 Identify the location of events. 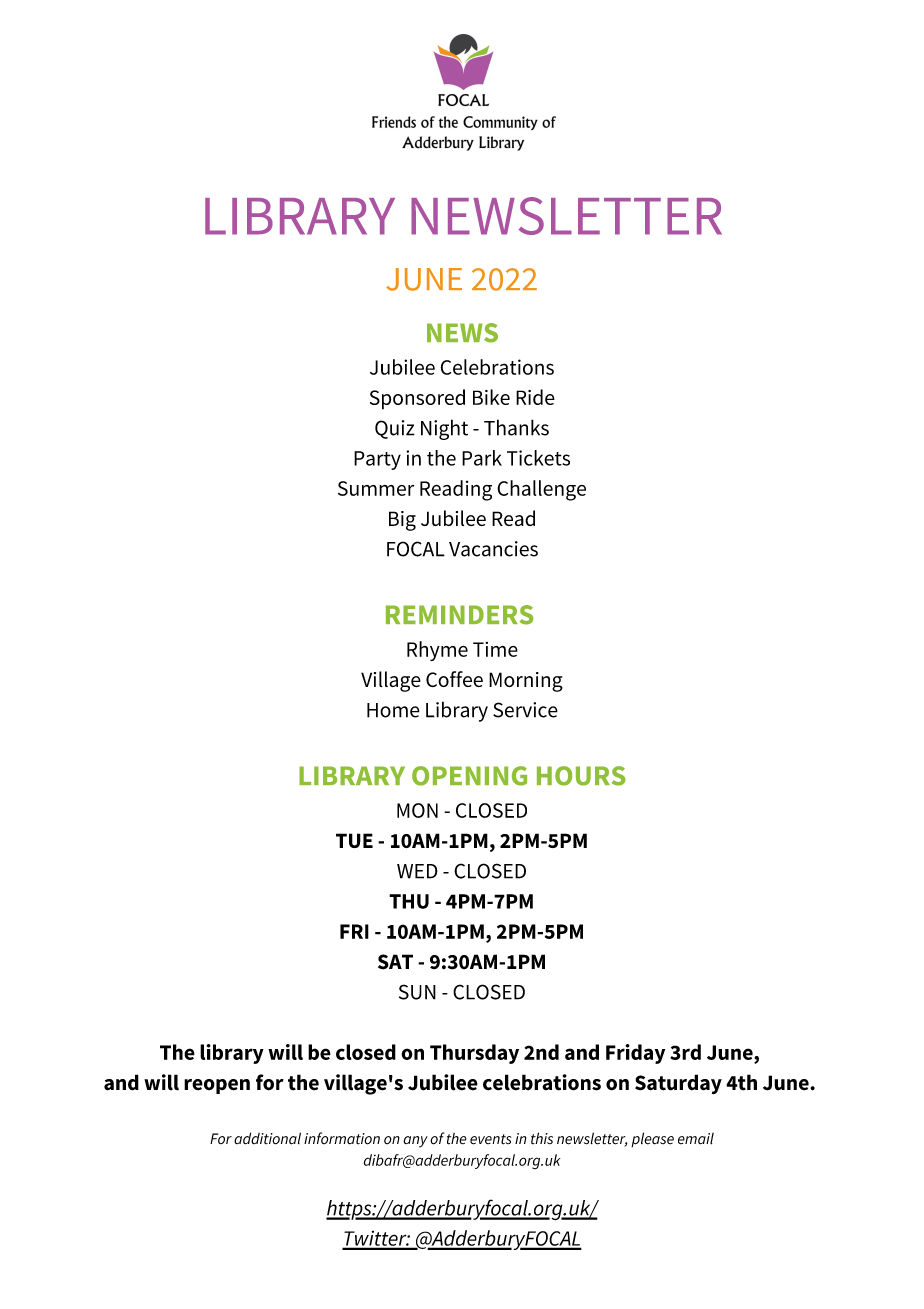
(490, 1139).
